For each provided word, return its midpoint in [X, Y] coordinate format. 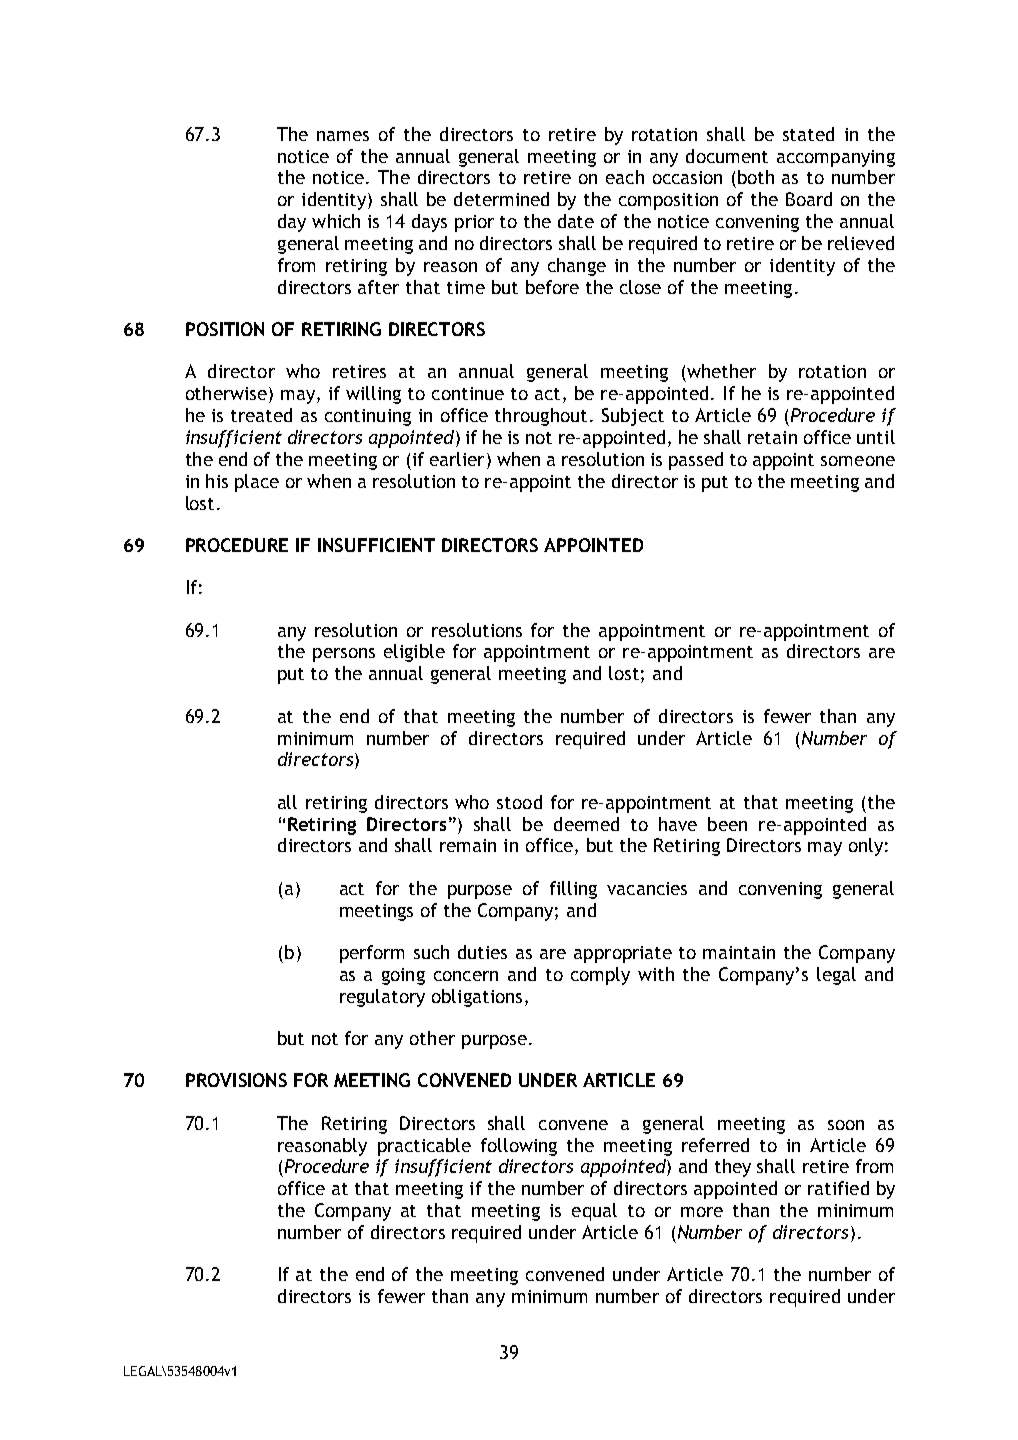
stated [808, 134]
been [727, 824]
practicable [424, 1147]
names [343, 136]
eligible [414, 653]
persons [344, 655]
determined [501, 199]
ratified [838, 1188]
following [519, 1147]
